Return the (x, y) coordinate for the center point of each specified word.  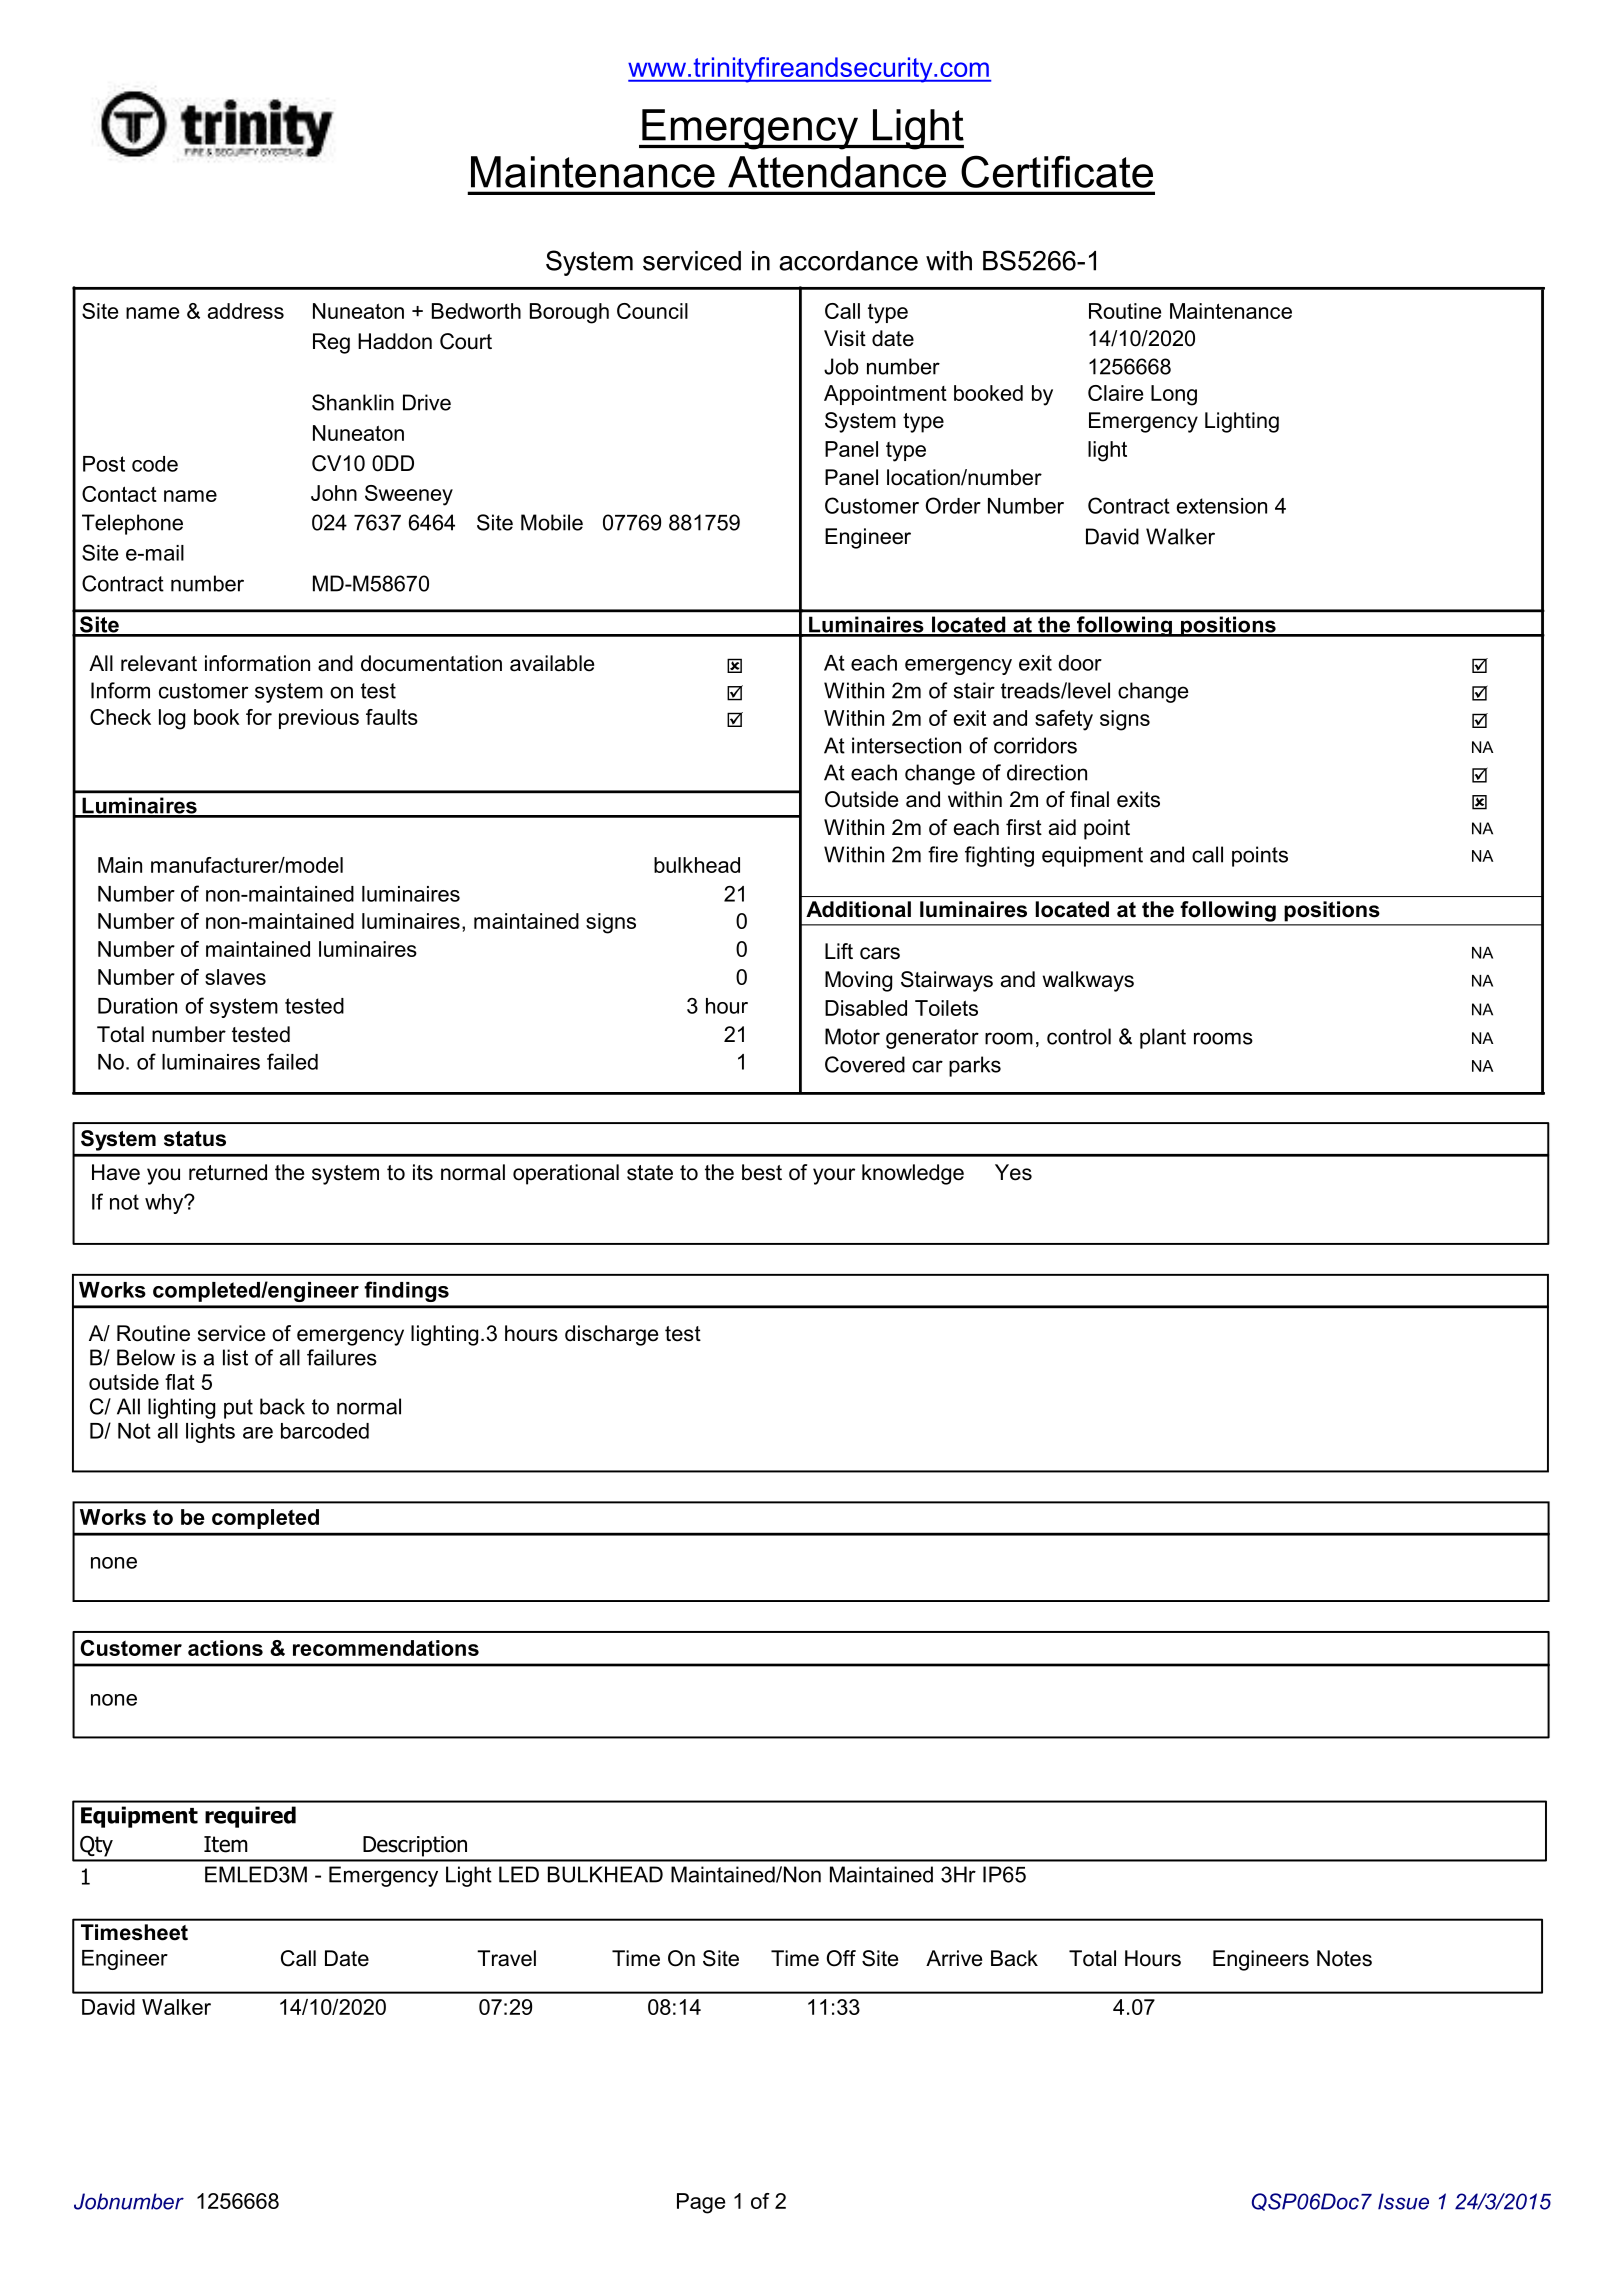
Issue (1403, 2201)
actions (225, 1648)
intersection (906, 745)
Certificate (1057, 171)
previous (319, 719)
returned (228, 1172)
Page (701, 2203)
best (762, 1172)
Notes (1344, 1958)
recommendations (386, 1648)
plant (1163, 1038)
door (1080, 663)
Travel (506, 1958)
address (246, 311)
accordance (848, 261)
